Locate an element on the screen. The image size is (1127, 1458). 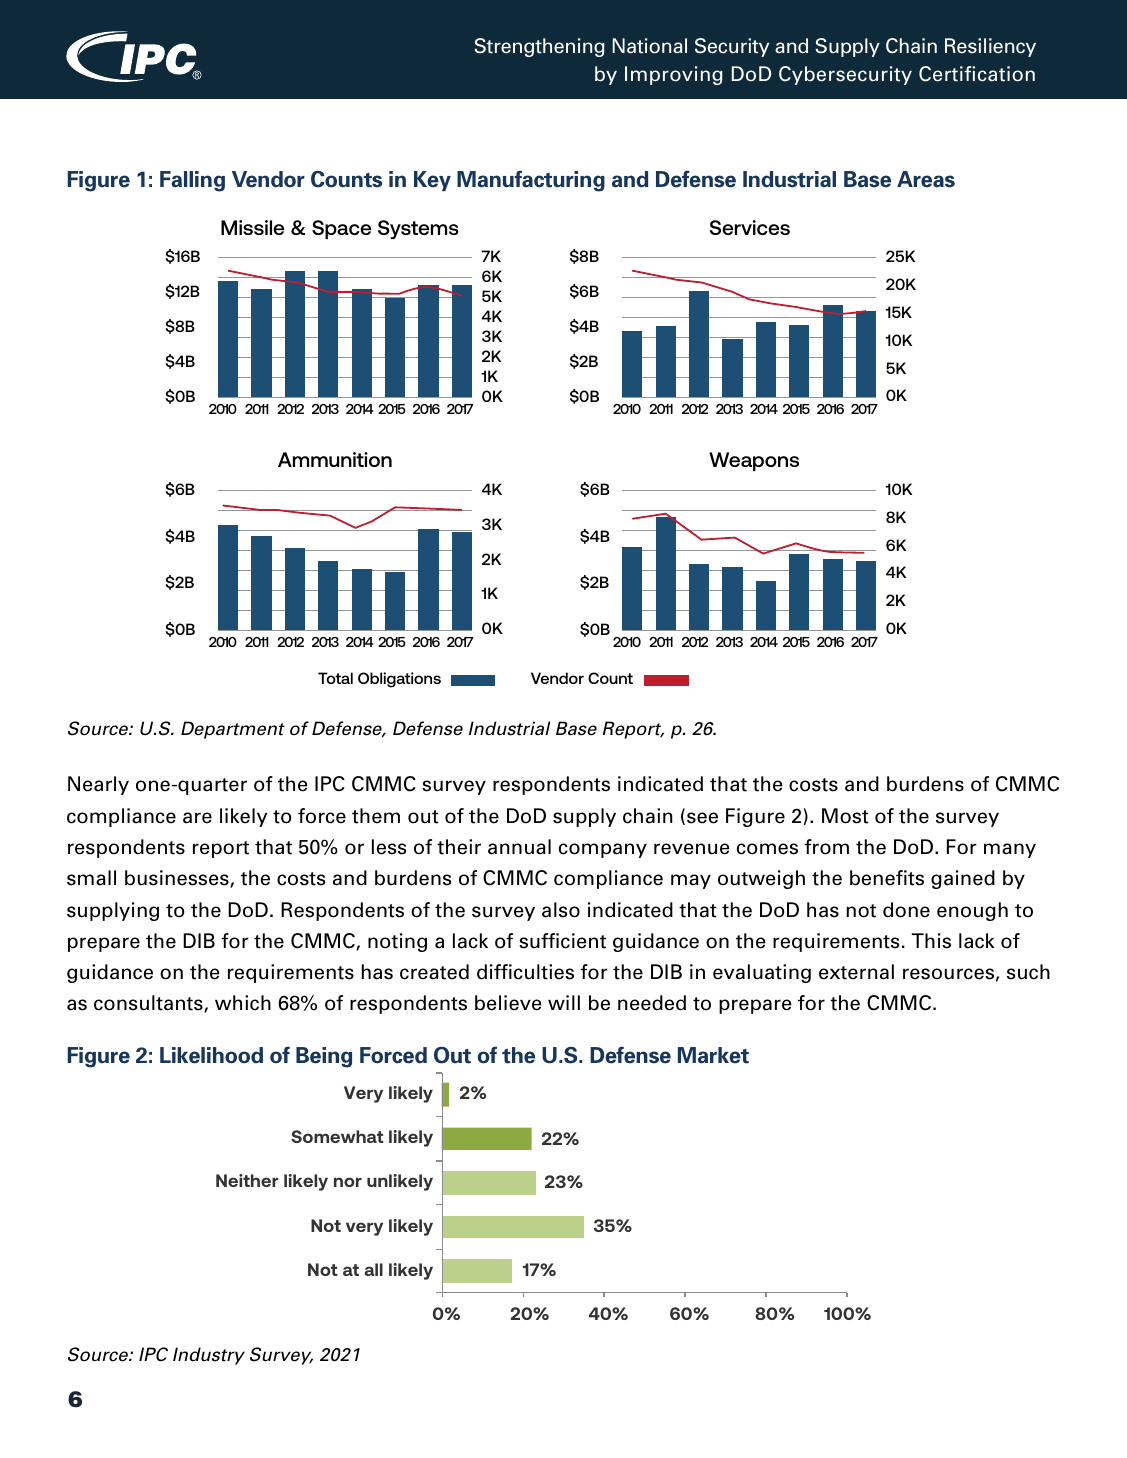
Strengthening is located at coordinates (539, 47).
